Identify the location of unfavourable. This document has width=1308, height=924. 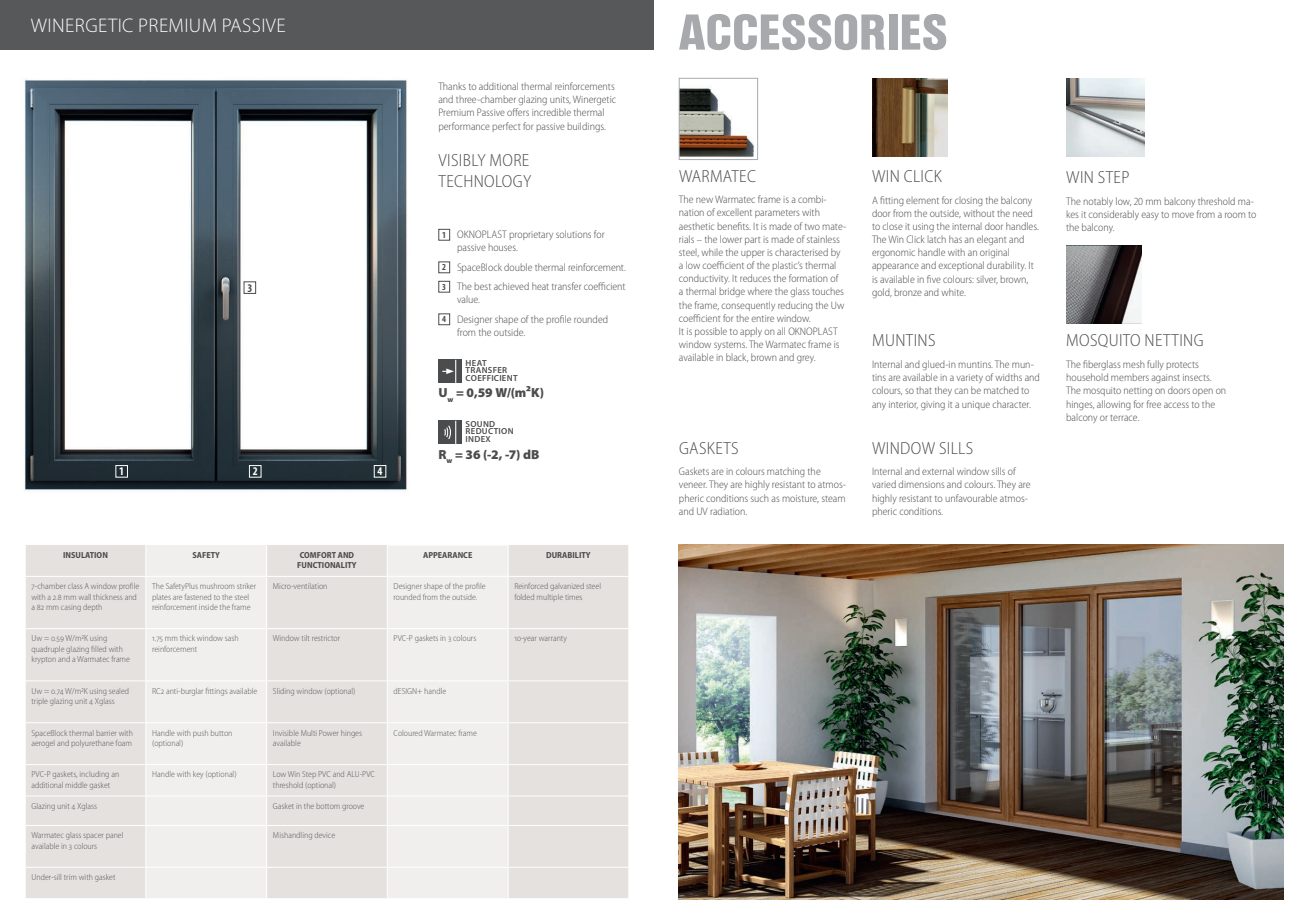
(971, 498).
